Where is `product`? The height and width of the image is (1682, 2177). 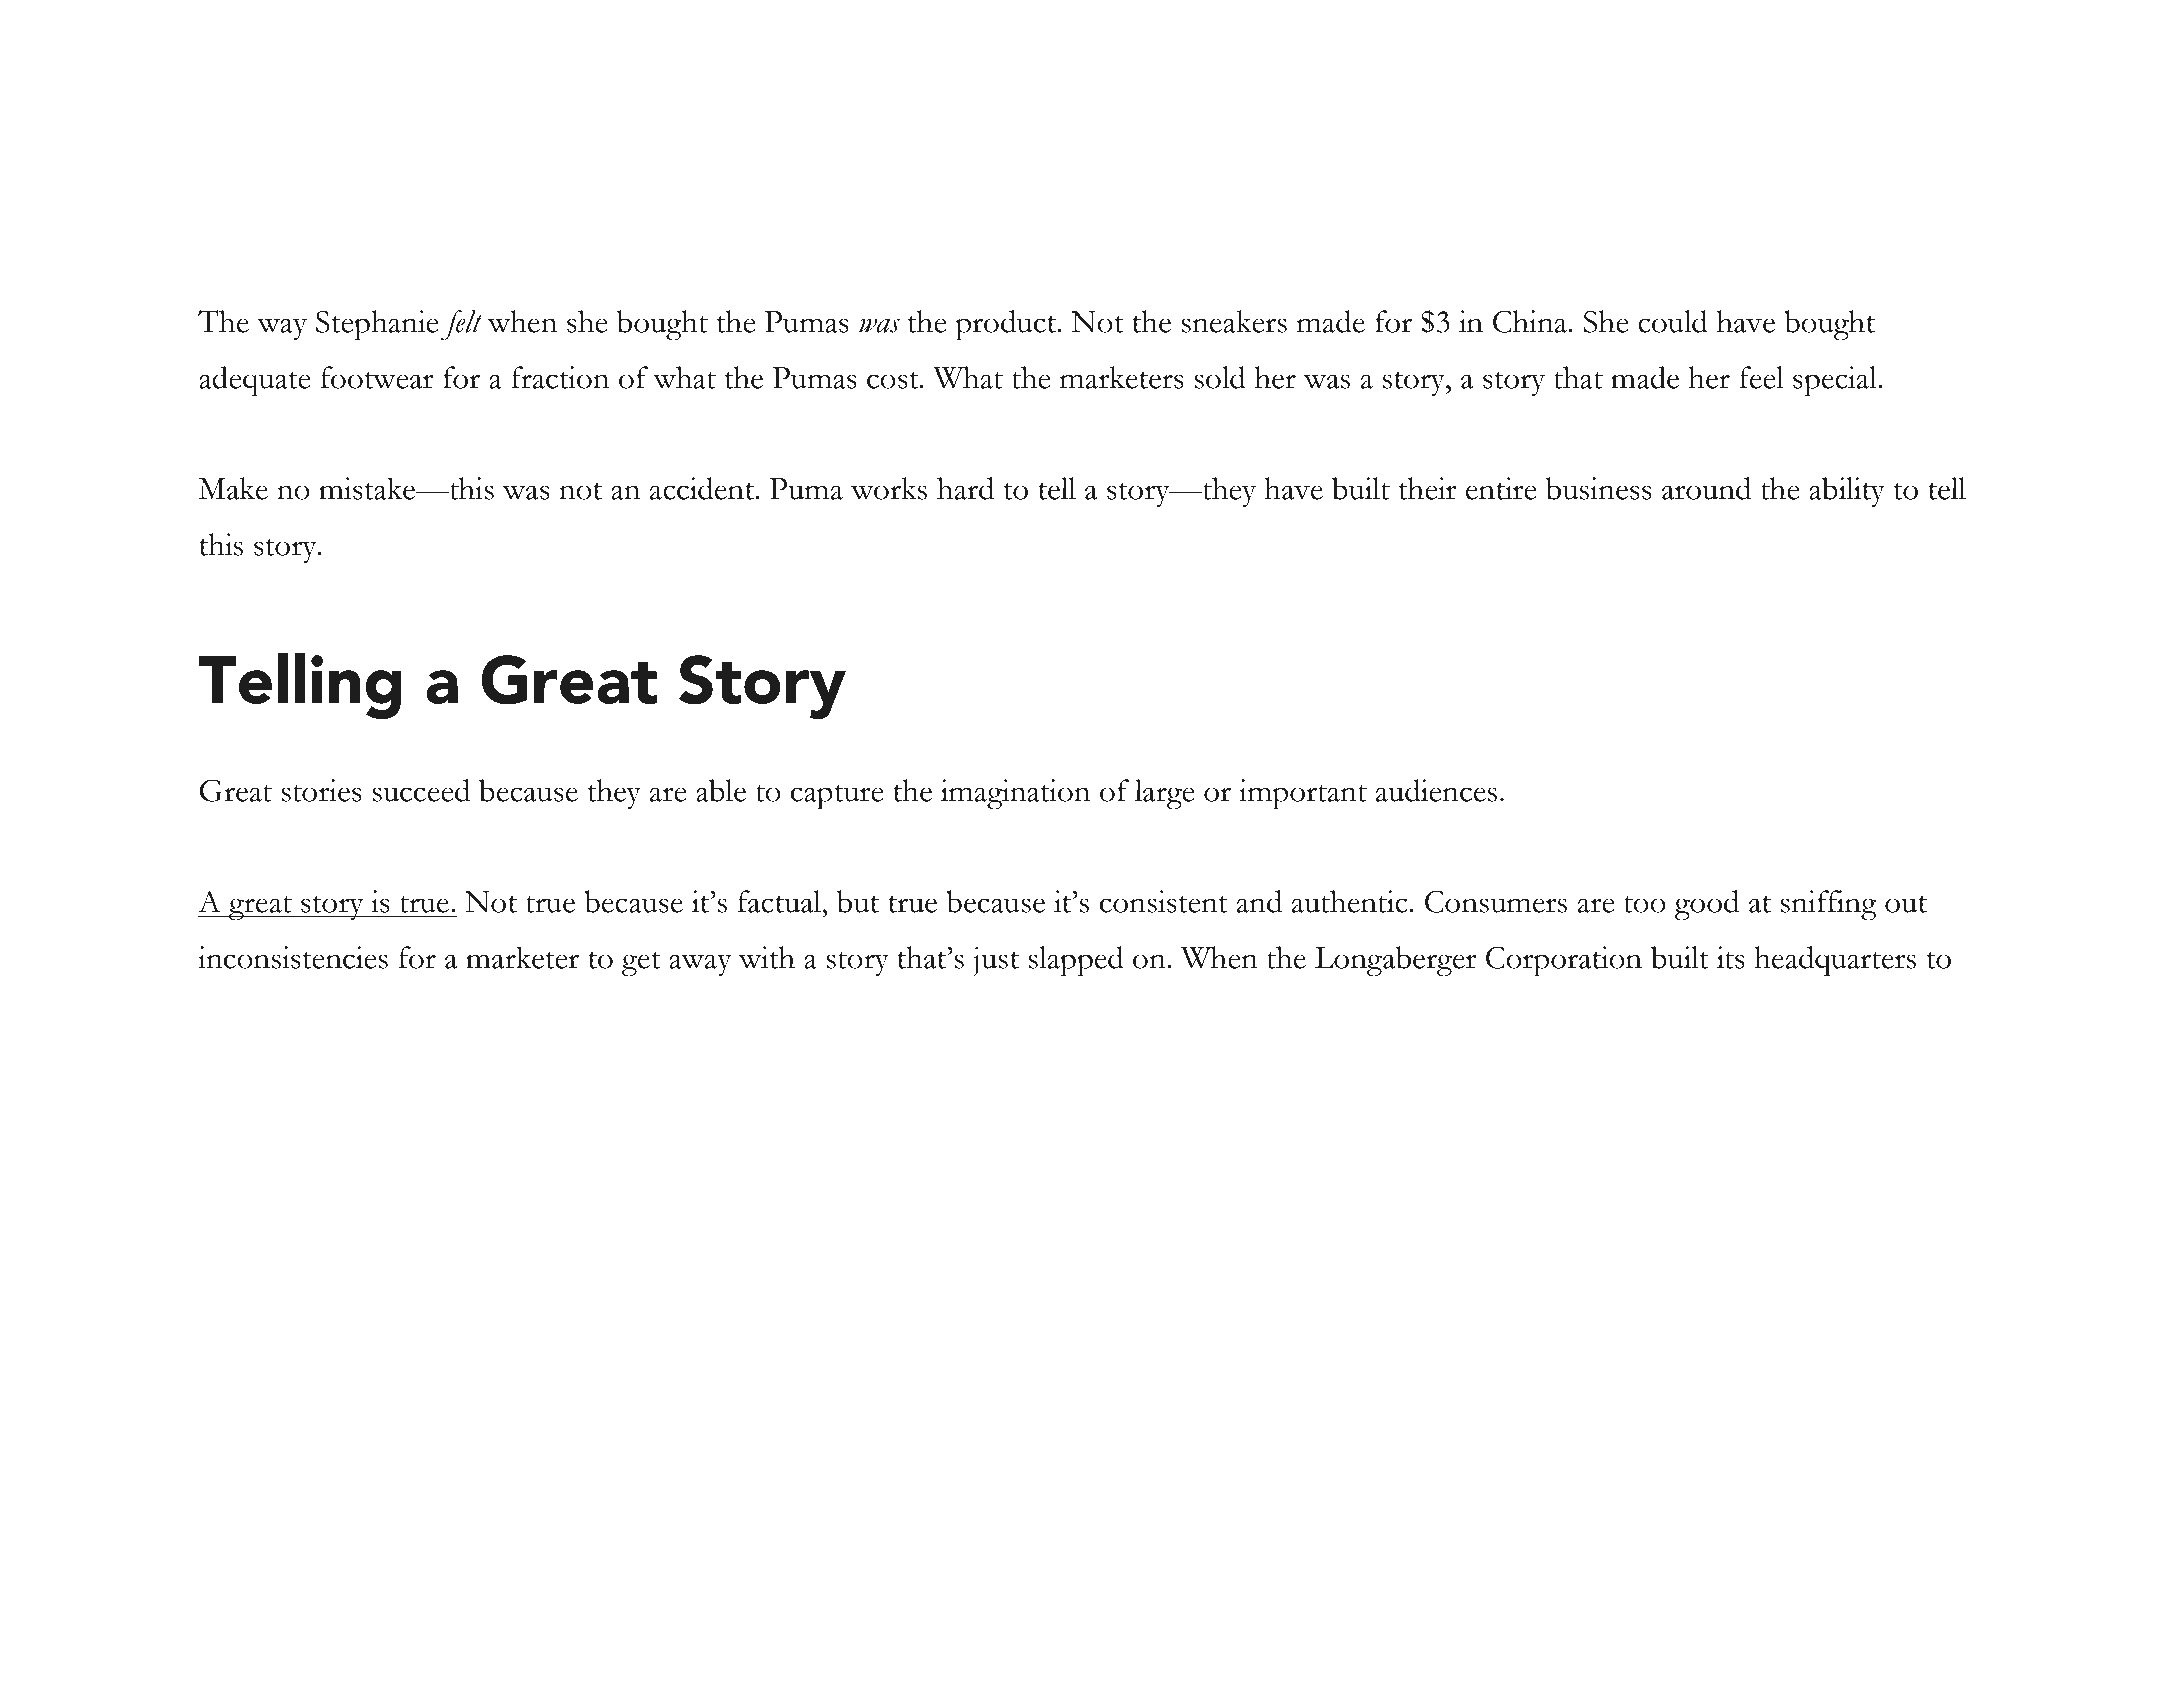
product is located at coordinates (1007, 325).
